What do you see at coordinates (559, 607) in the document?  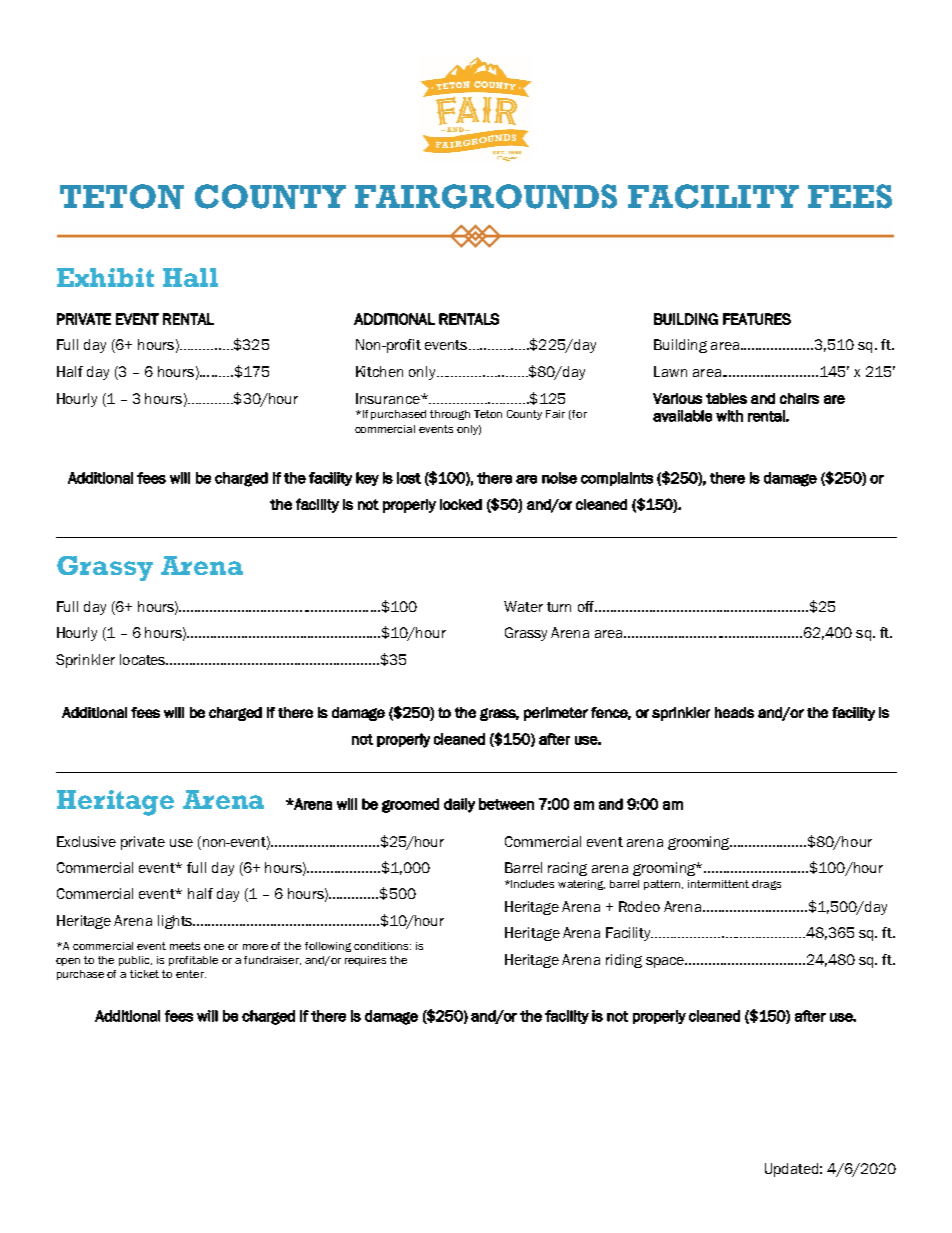 I see `turn` at bounding box center [559, 607].
